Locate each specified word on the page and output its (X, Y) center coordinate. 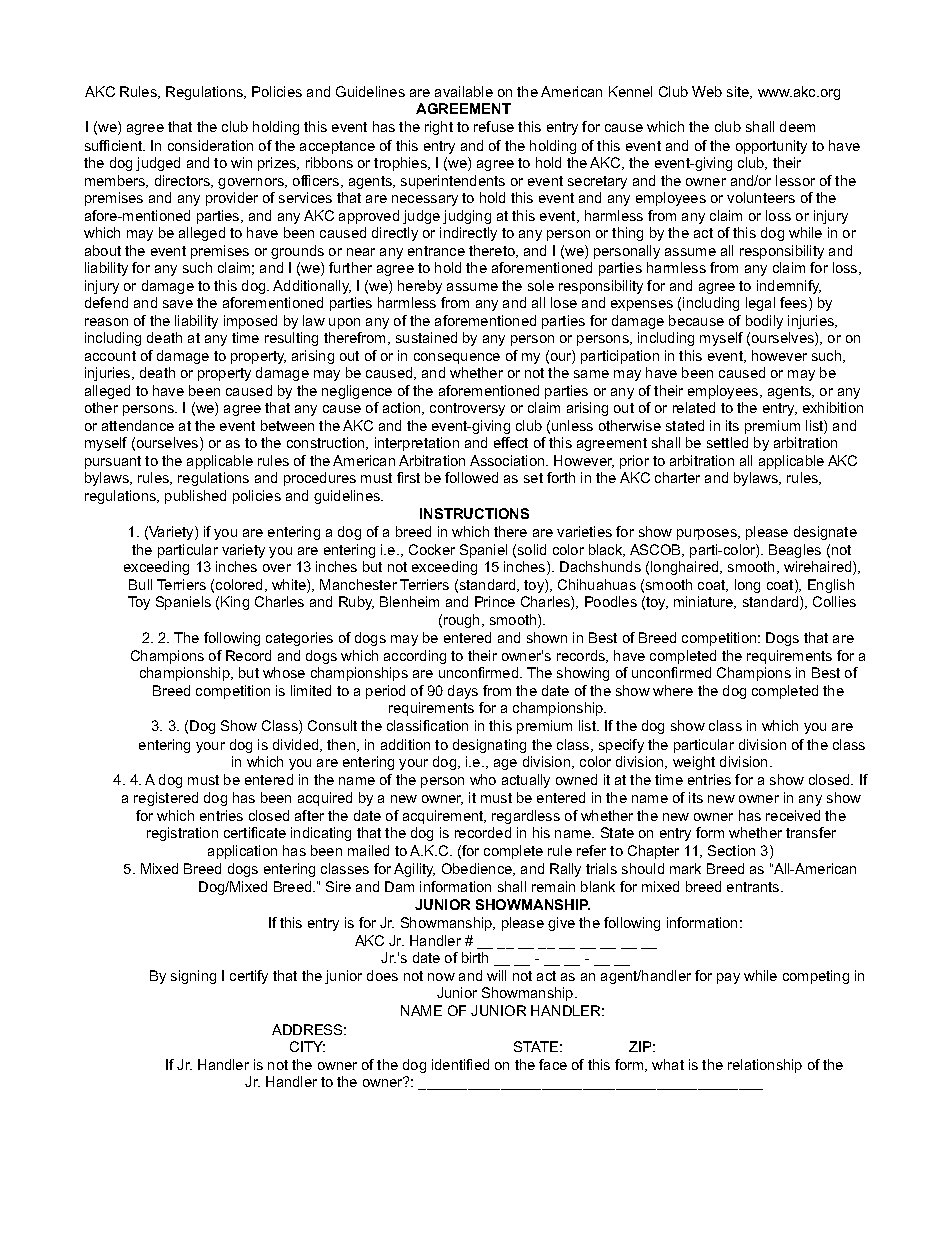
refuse (494, 126)
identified (460, 1064)
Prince (495, 601)
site (739, 92)
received (793, 815)
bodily (764, 322)
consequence (457, 358)
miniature (705, 602)
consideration (210, 145)
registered (166, 799)
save (178, 304)
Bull (140, 584)
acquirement (444, 817)
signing (193, 977)
